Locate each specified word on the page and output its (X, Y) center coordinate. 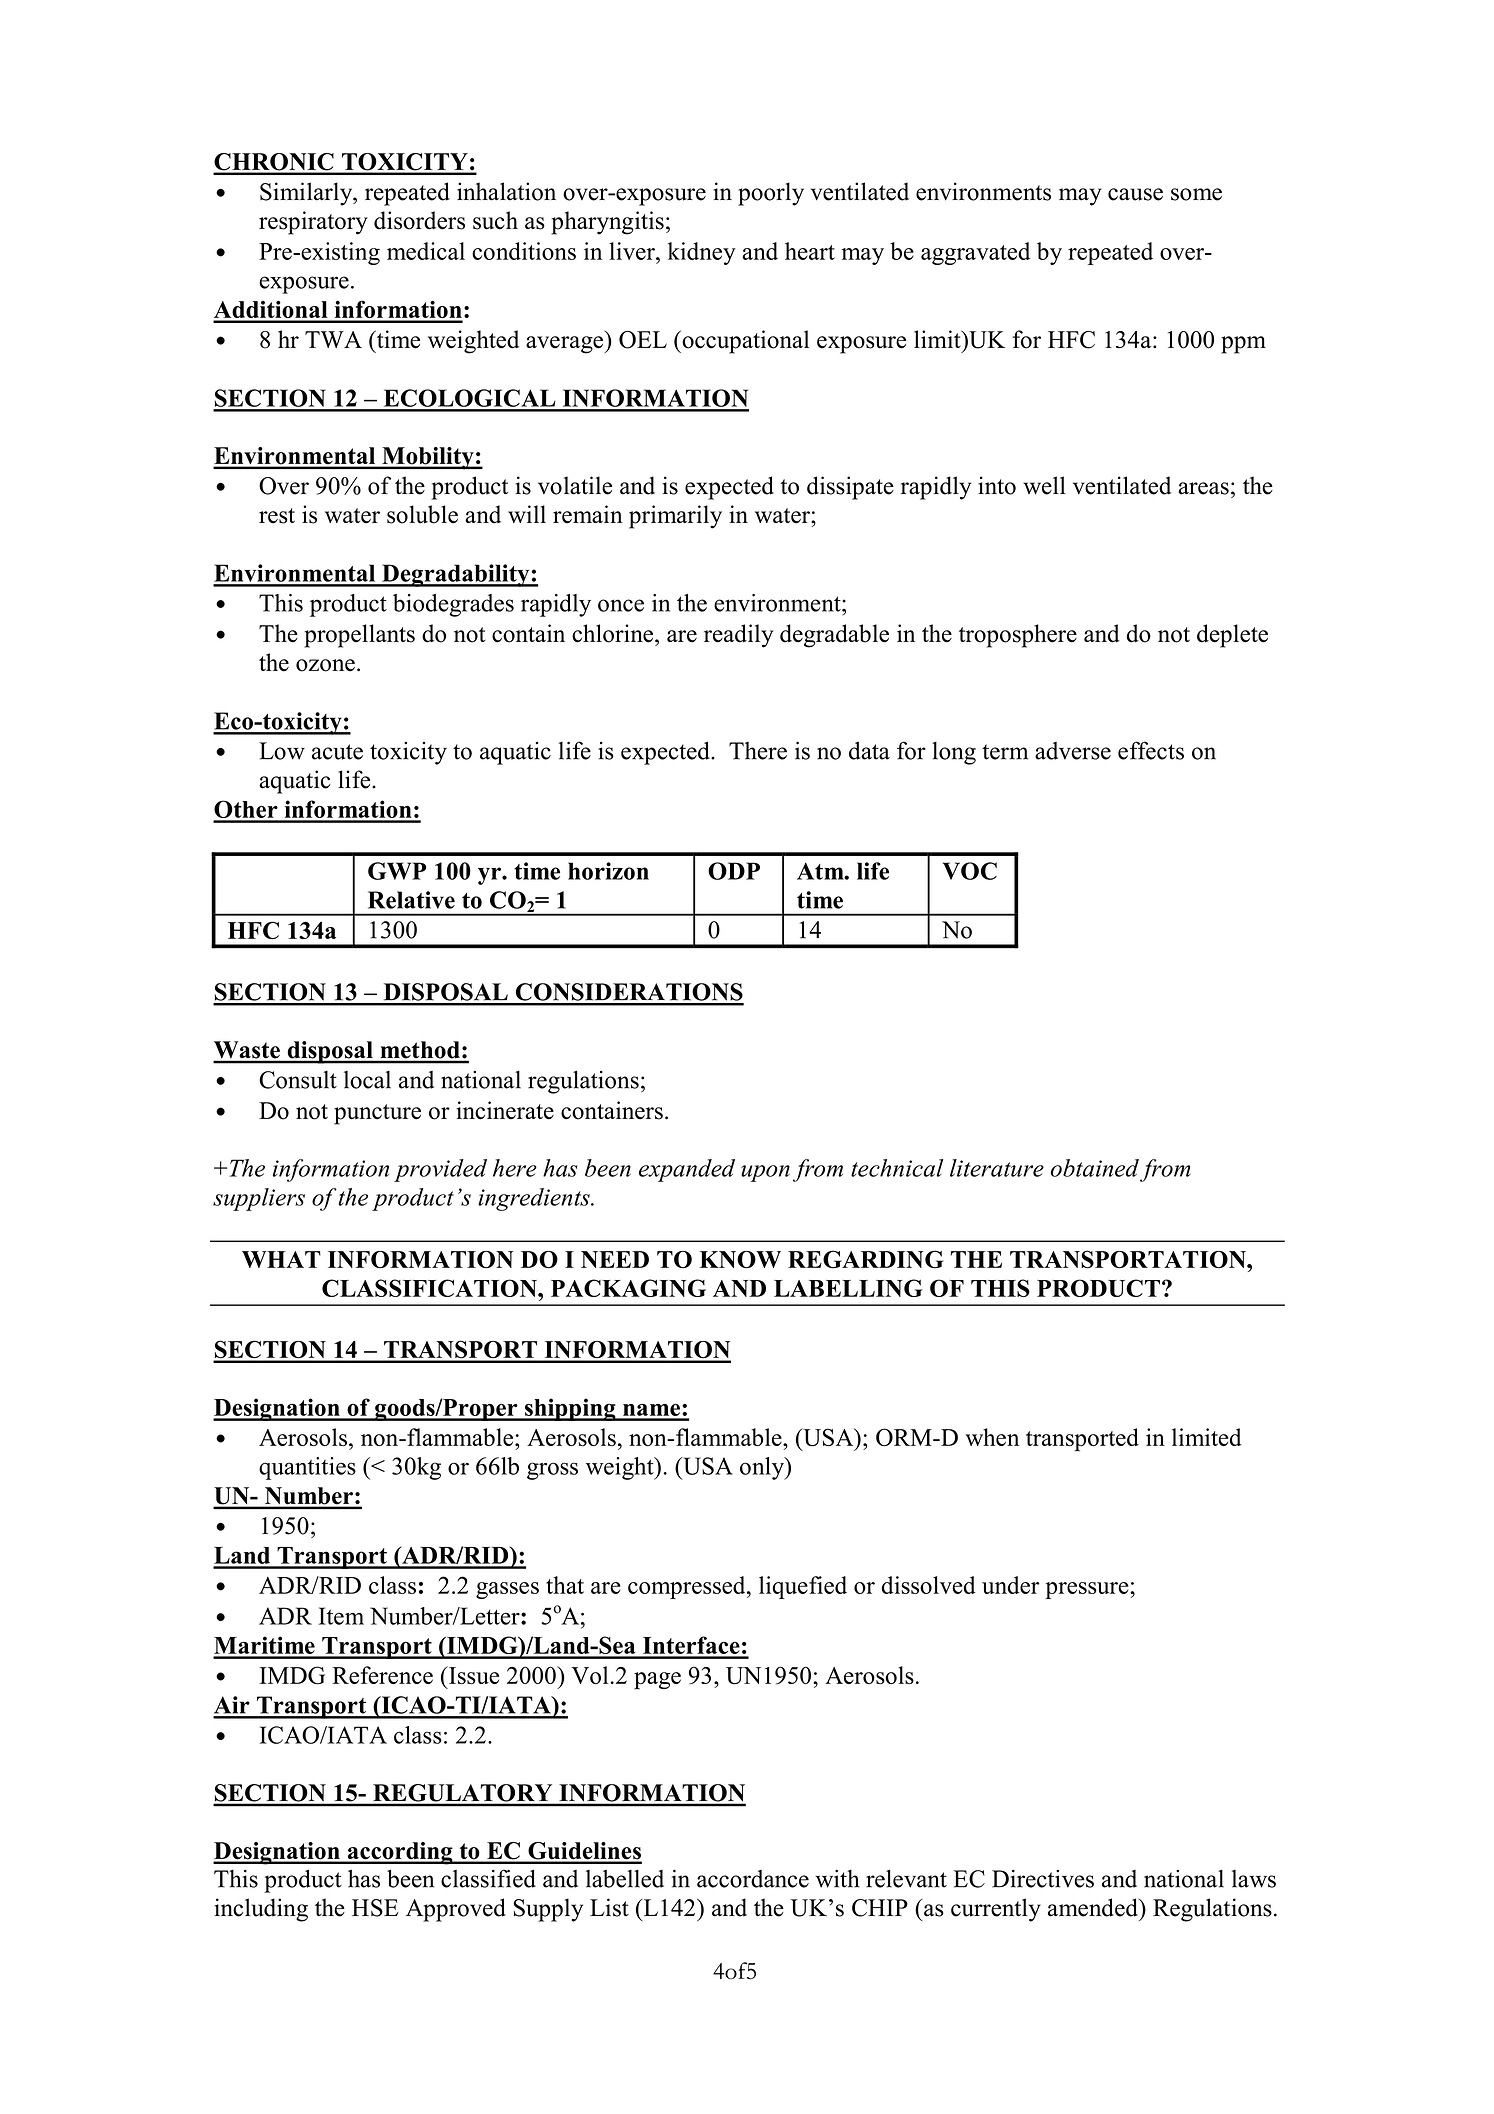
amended (1094, 1907)
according (400, 1853)
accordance (753, 1879)
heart (810, 251)
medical (426, 251)
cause (1135, 194)
